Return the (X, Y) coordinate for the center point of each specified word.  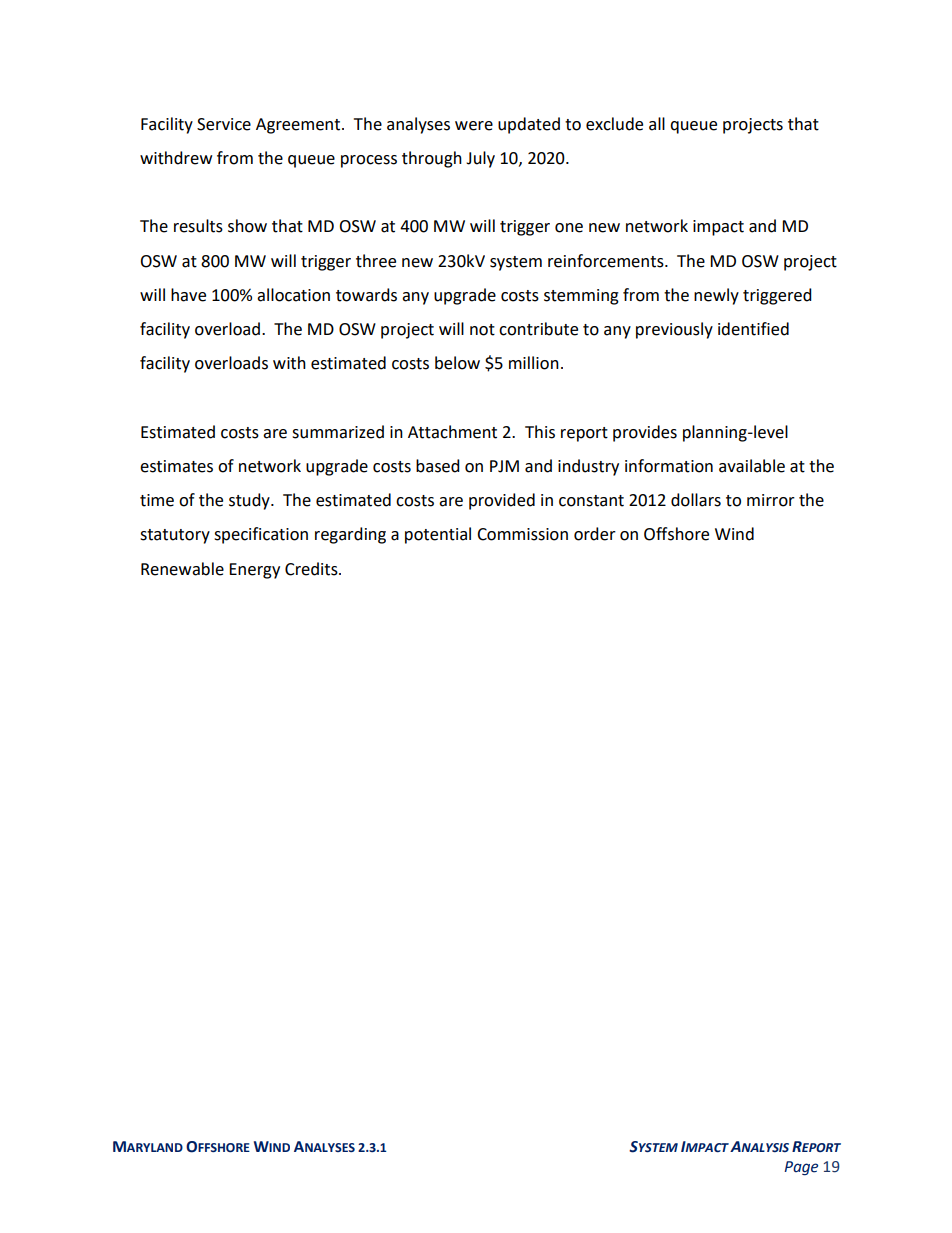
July (480, 159)
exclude (614, 124)
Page (801, 1168)
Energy (254, 571)
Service (224, 124)
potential (438, 535)
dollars (696, 500)
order (595, 534)
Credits (312, 569)
